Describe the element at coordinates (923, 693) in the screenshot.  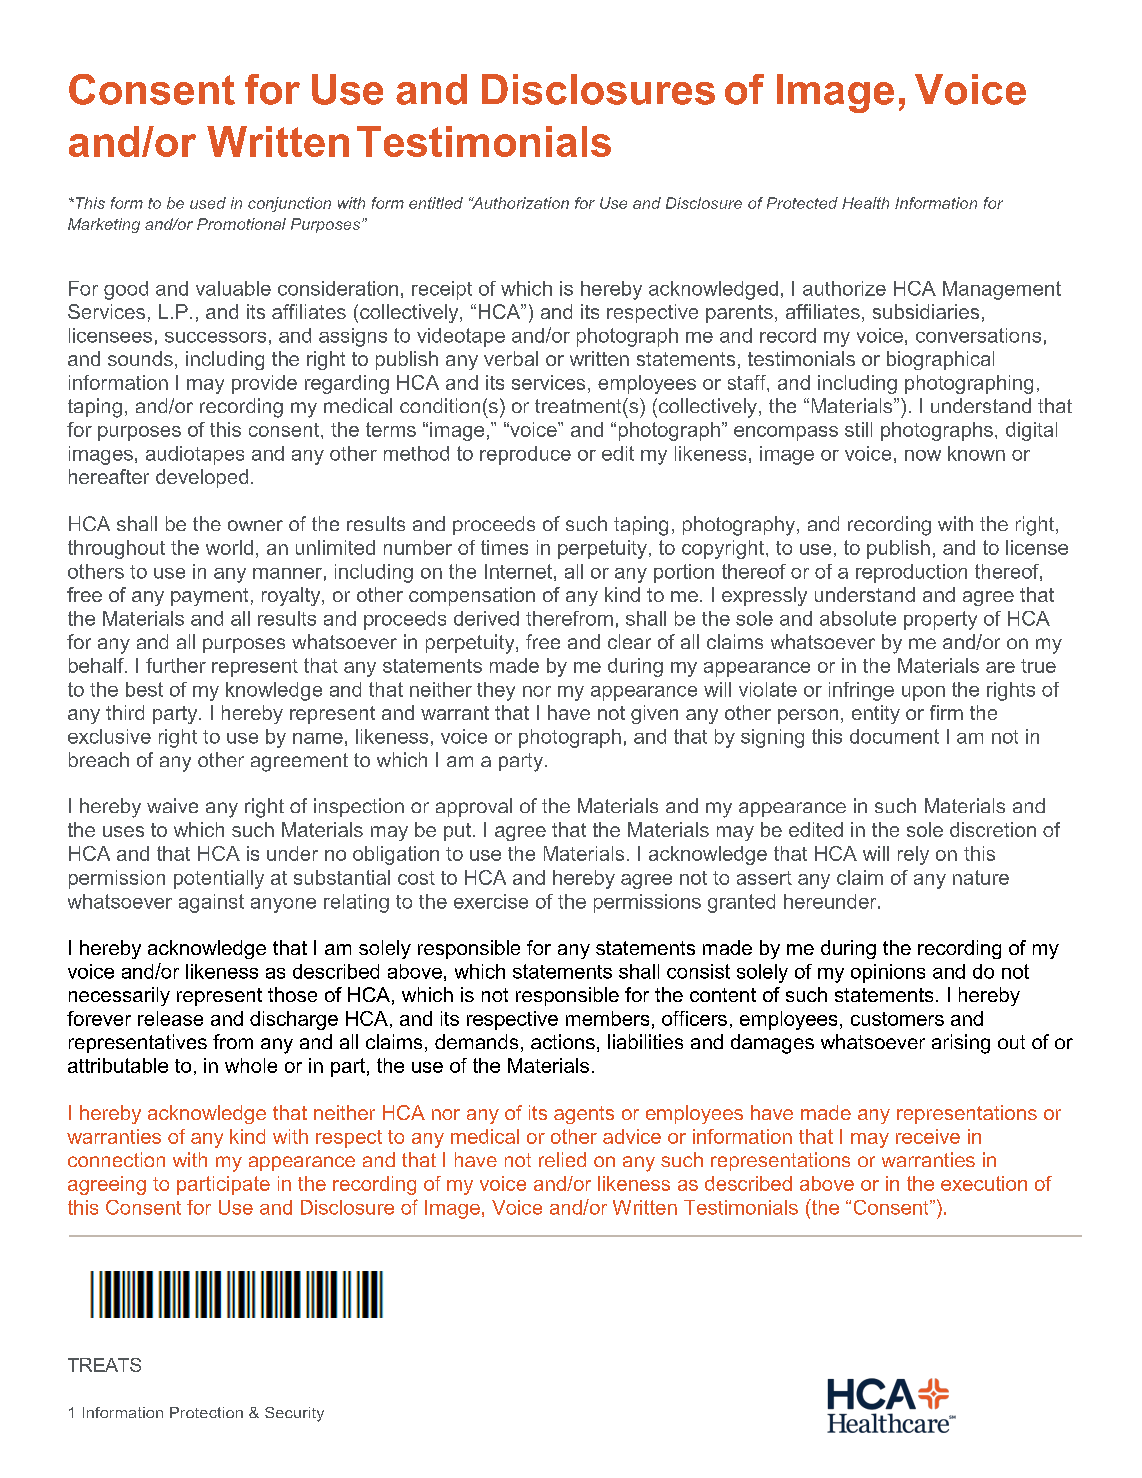
I see `upon` at that location.
